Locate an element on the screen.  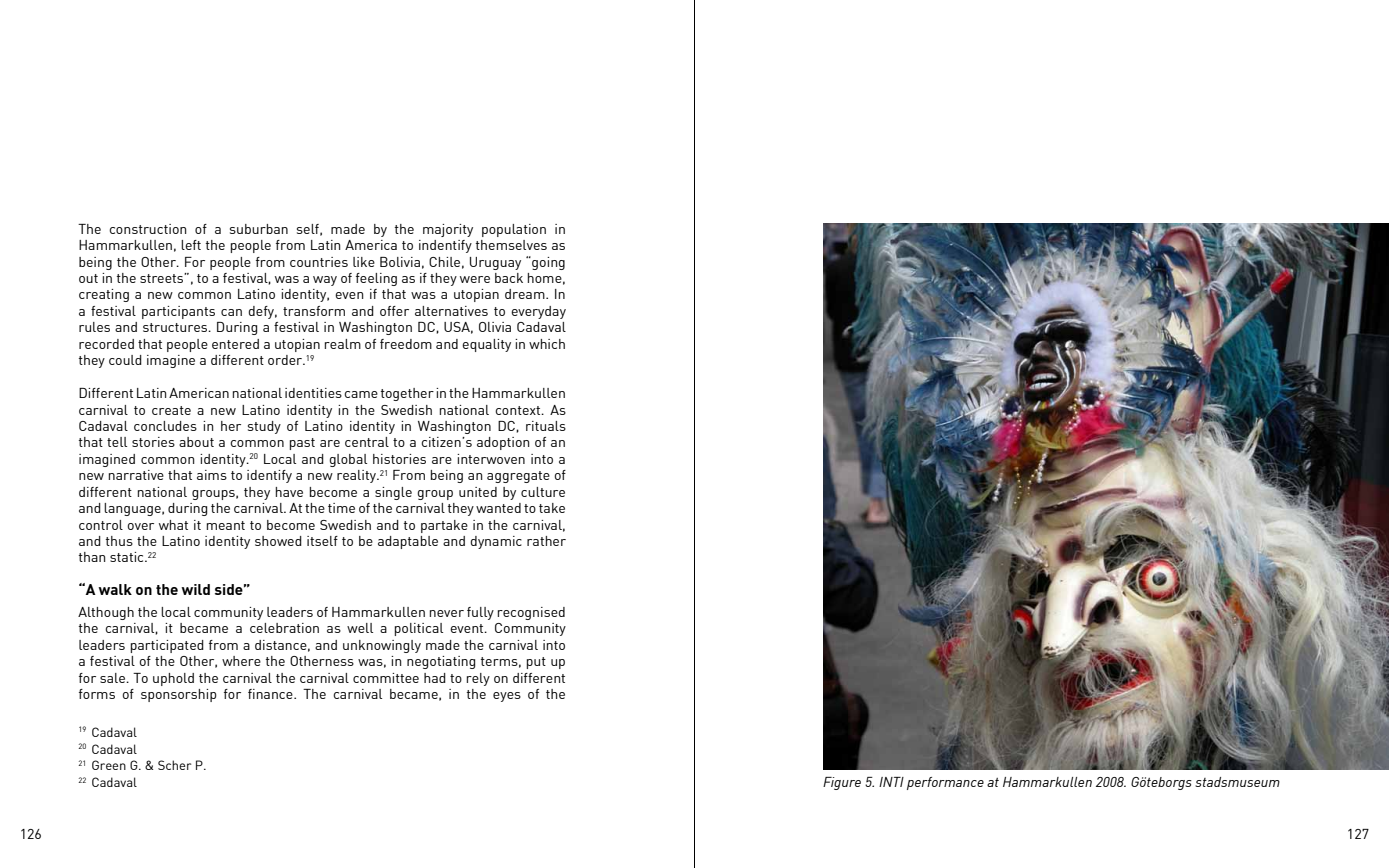
culture is located at coordinates (543, 492).
